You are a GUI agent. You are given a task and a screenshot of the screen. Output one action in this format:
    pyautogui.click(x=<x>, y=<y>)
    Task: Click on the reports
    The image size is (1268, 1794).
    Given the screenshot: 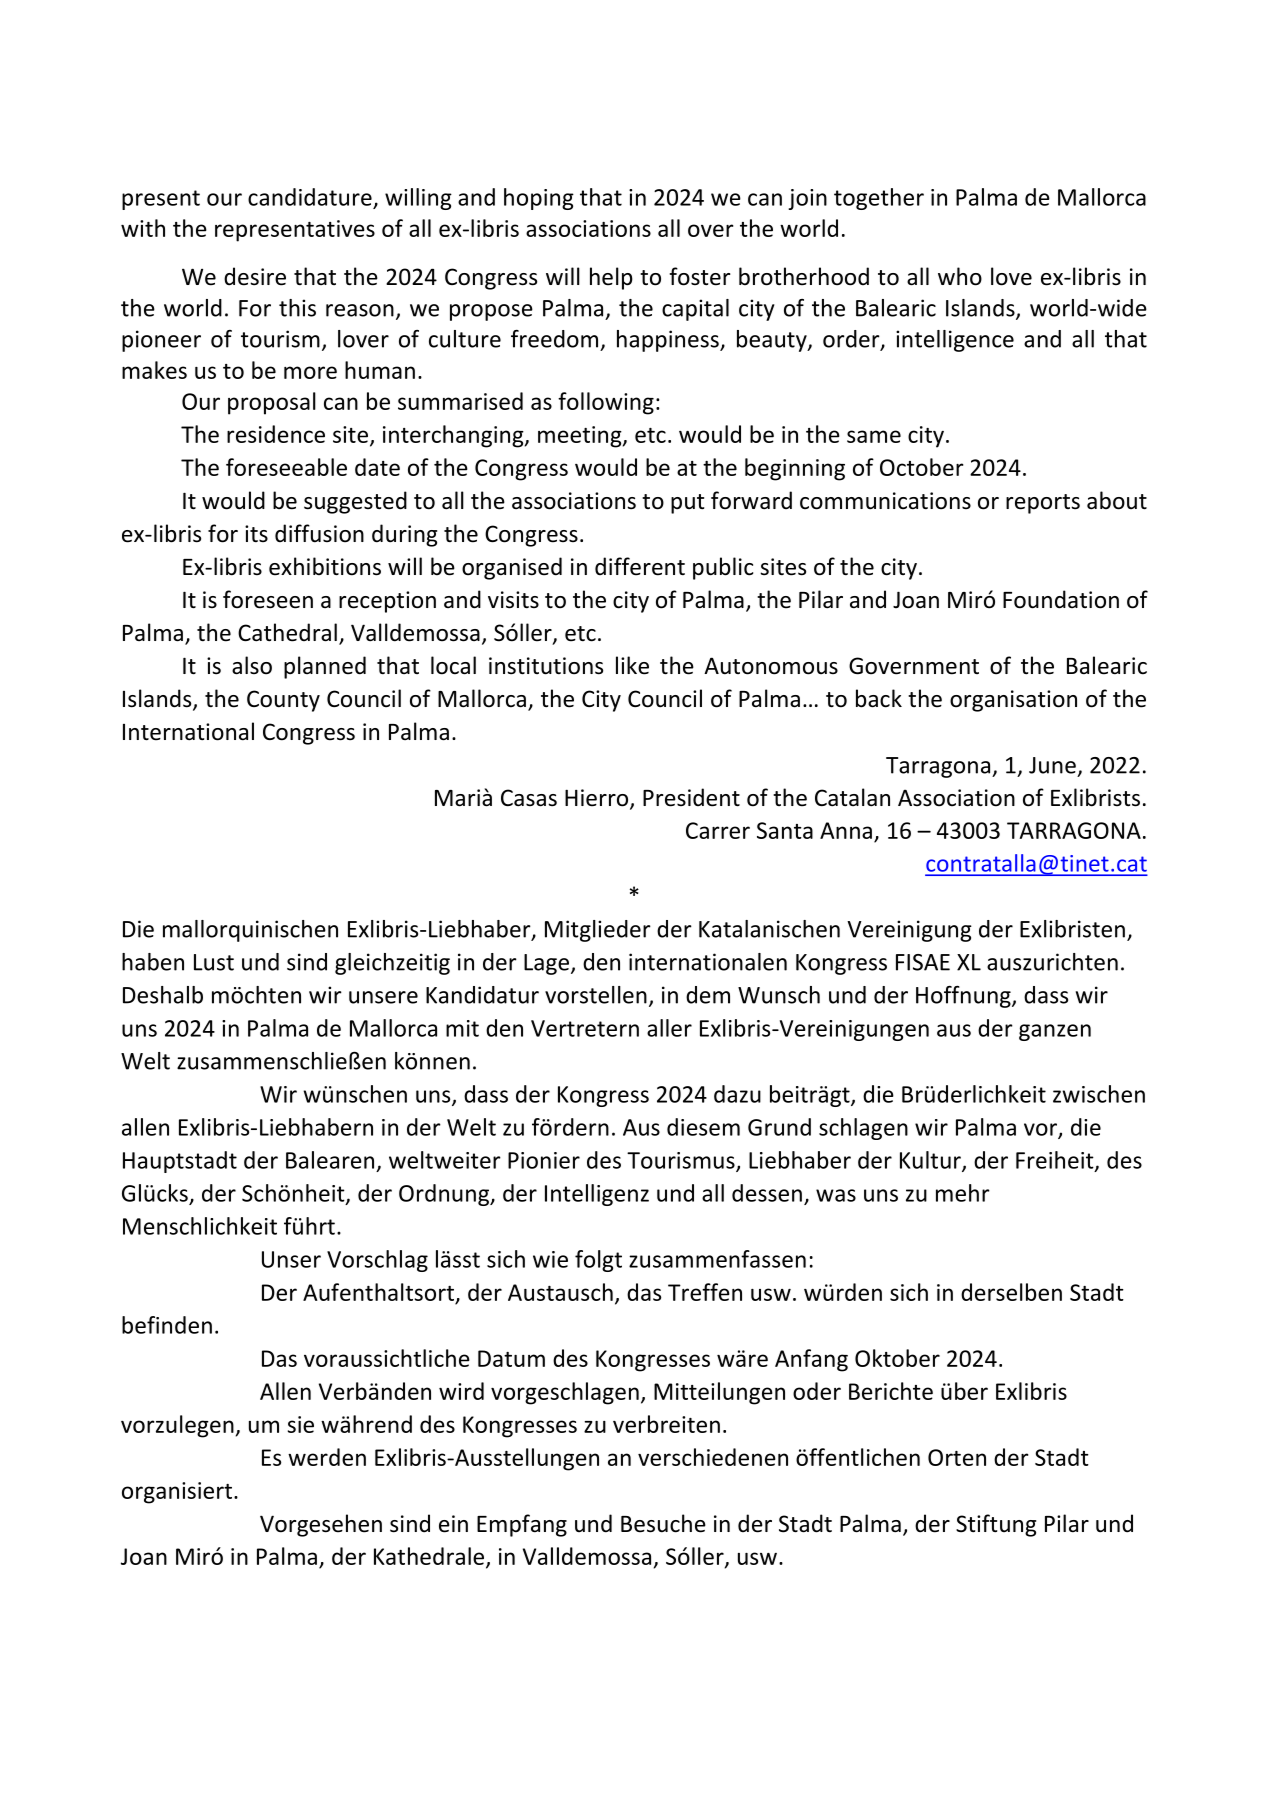 What is the action you would take?
    pyautogui.click(x=1043, y=504)
